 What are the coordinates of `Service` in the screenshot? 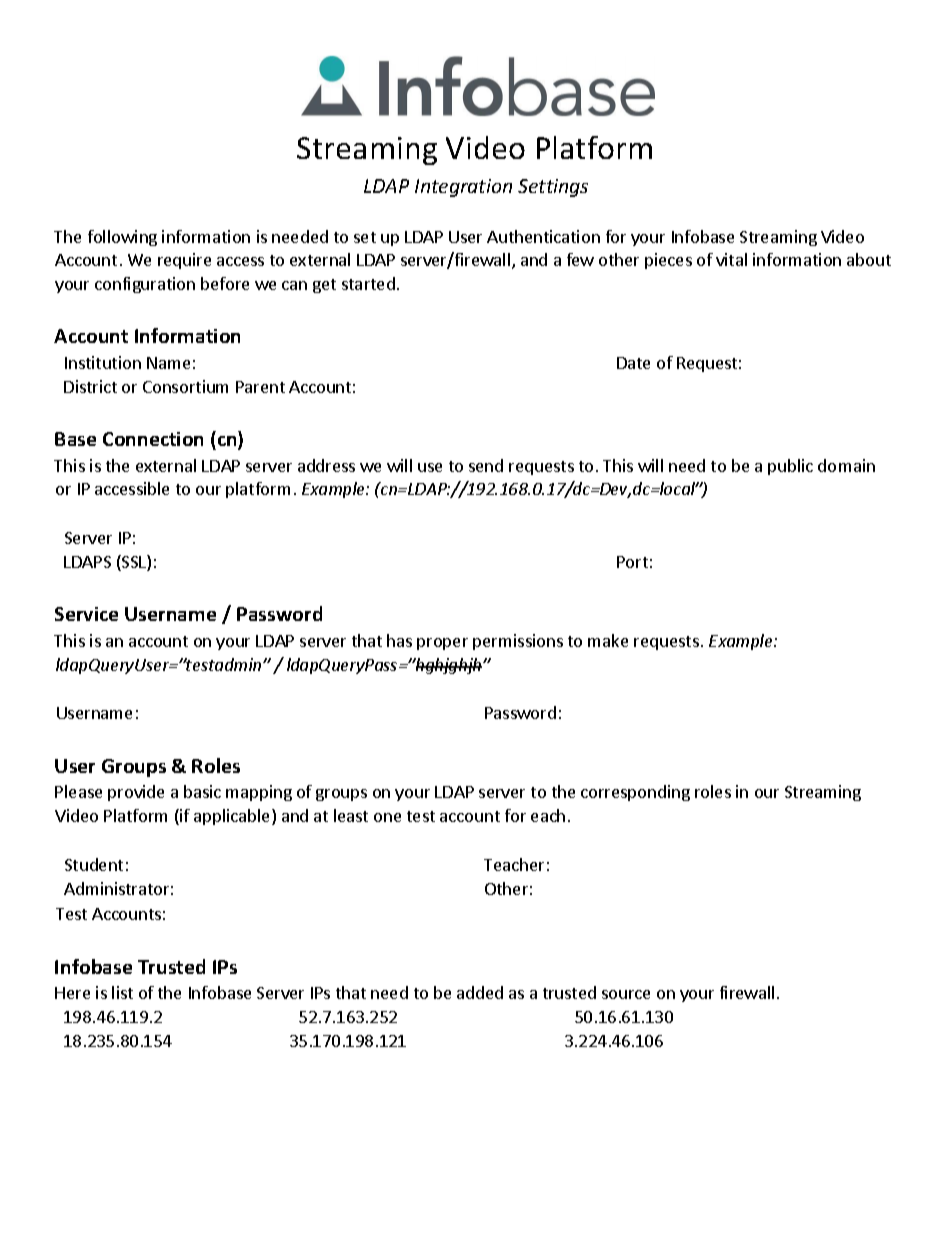 It's located at (86, 614).
